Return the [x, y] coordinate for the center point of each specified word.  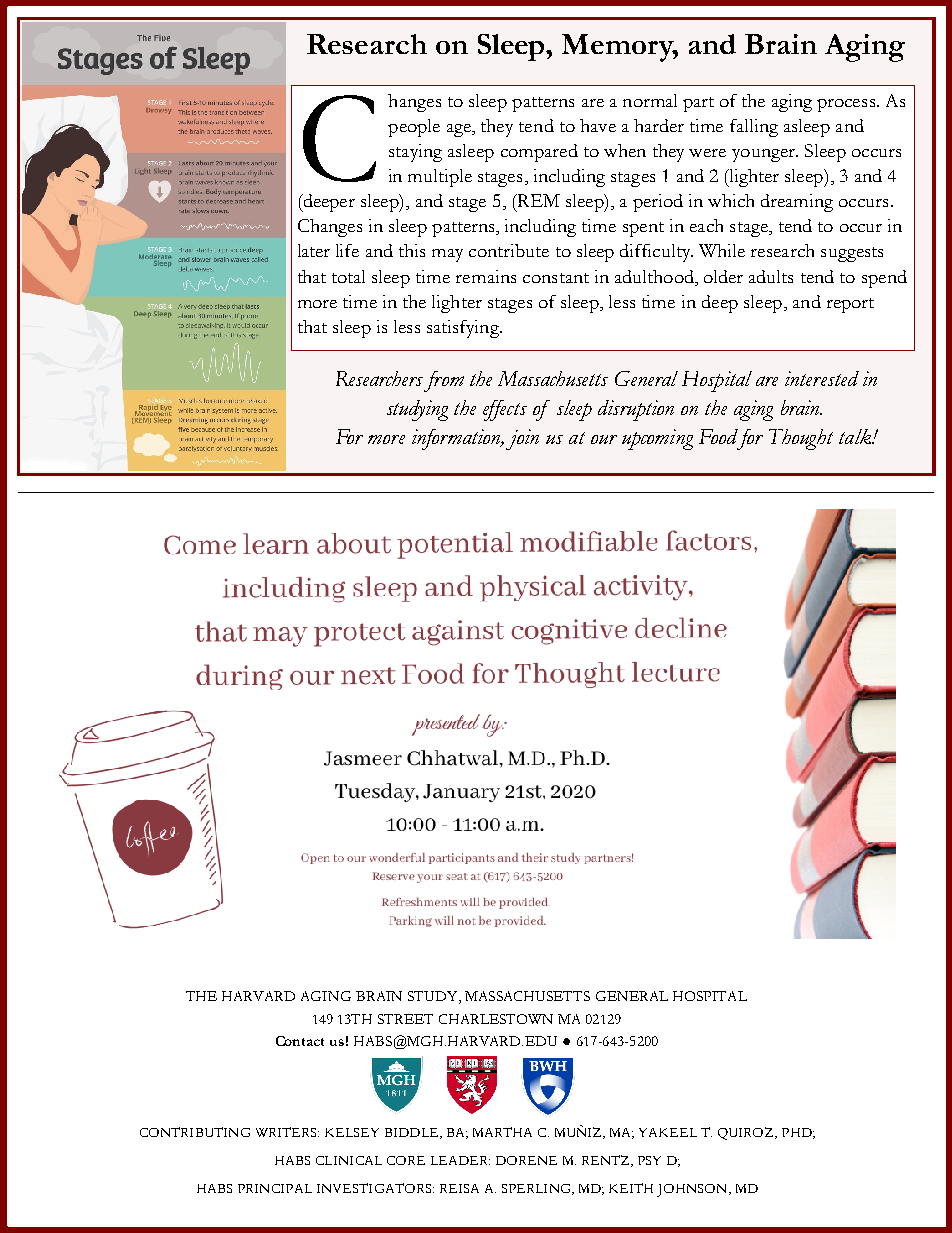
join [522, 439]
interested [822, 378]
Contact [300, 1041]
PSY [649, 1160]
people [414, 128]
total [348, 276]
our [604, 439]
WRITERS [287, 1132]
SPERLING [538, 1189]
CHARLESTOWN [496, 1019]
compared [539, 153]
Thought [801, 439]
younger [764, 155]
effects [505, 410]
